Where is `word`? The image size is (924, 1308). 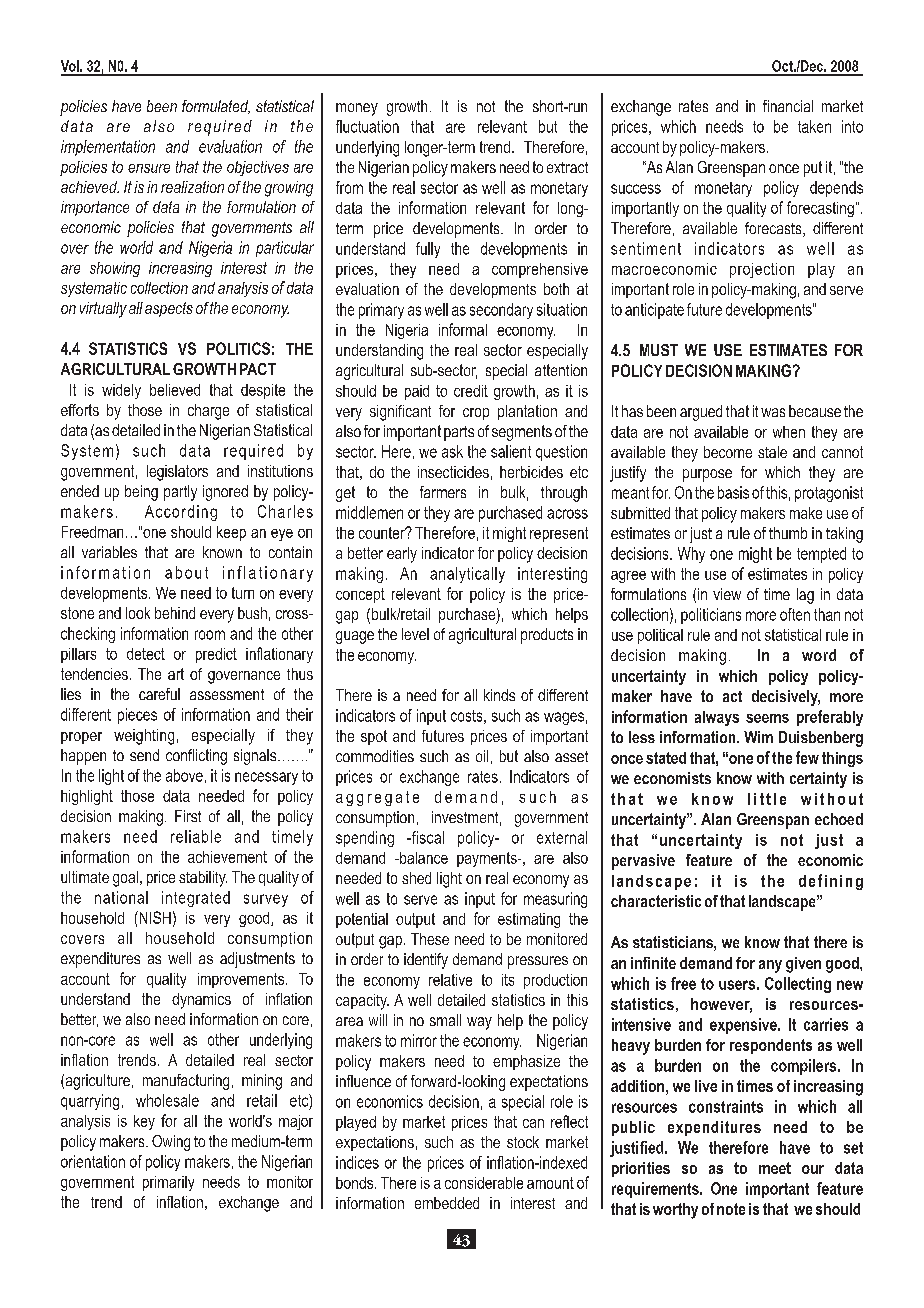 word is located at coordinates (819, 655).
